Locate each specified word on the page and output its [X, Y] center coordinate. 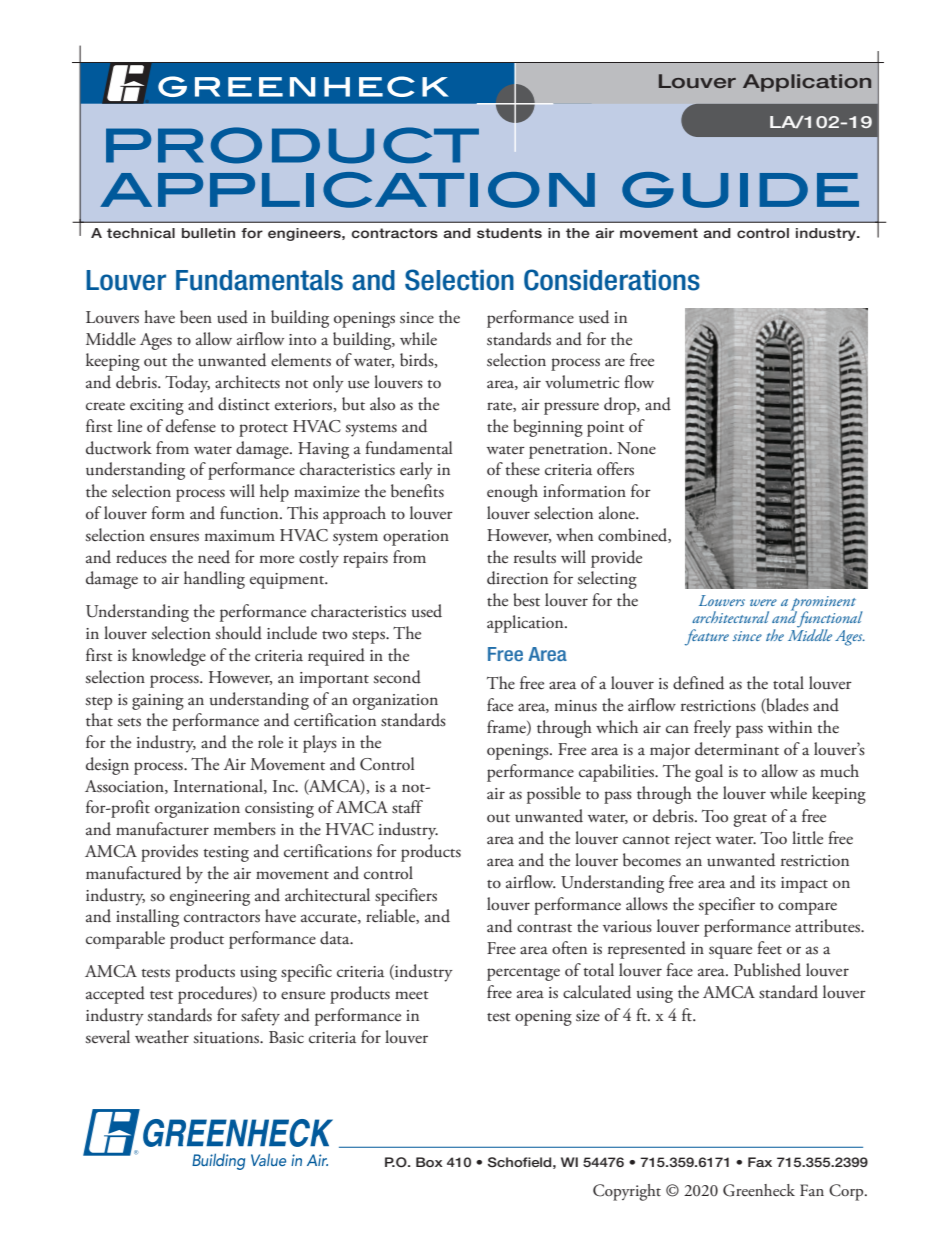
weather [162, 1037]
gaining [158, 702]
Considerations [612, 280]
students [509, 233]
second [397, 677]
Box [429, 1162]
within [790, 727]
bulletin [208, 233]
